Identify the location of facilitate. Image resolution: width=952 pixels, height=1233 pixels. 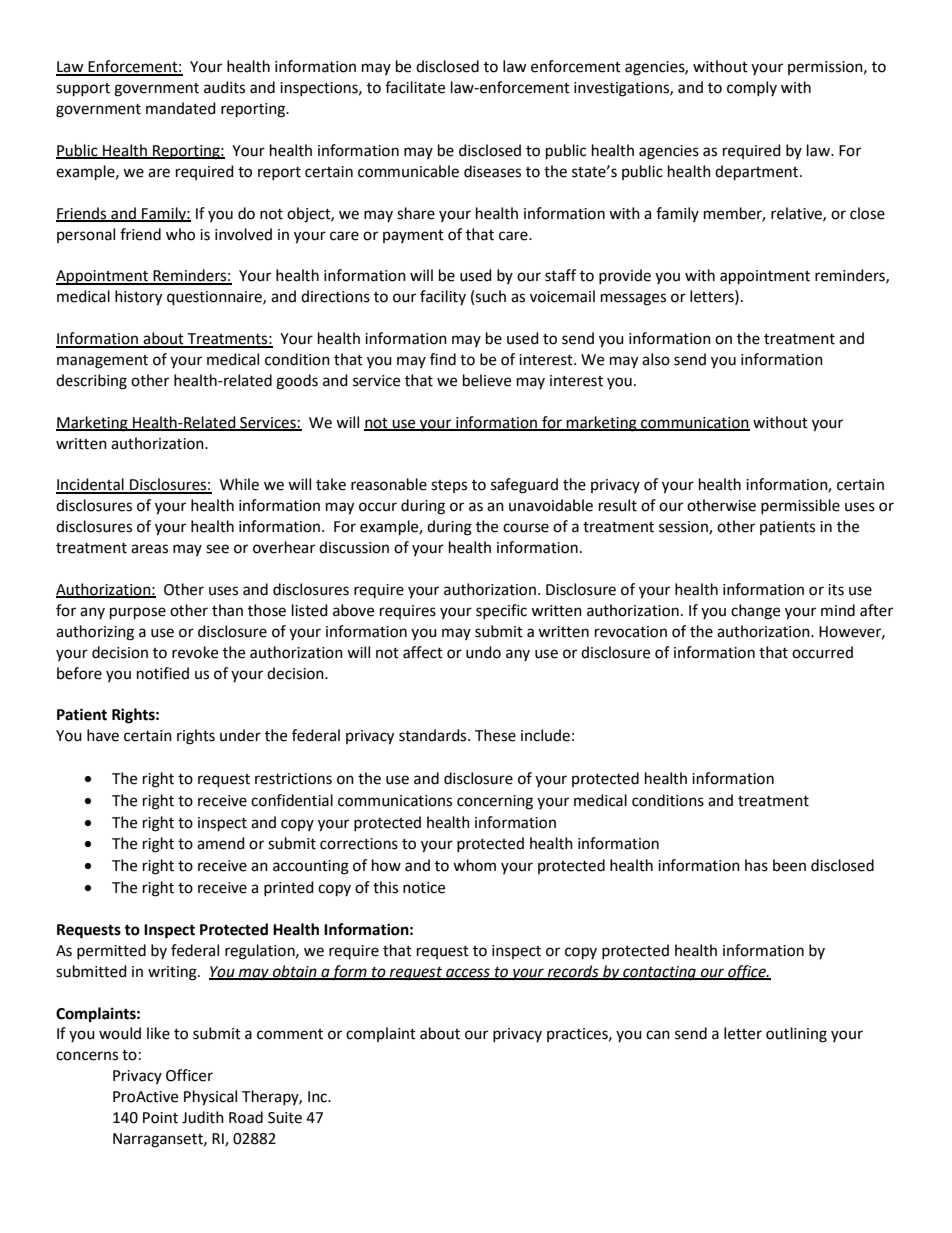
(415, 87).
